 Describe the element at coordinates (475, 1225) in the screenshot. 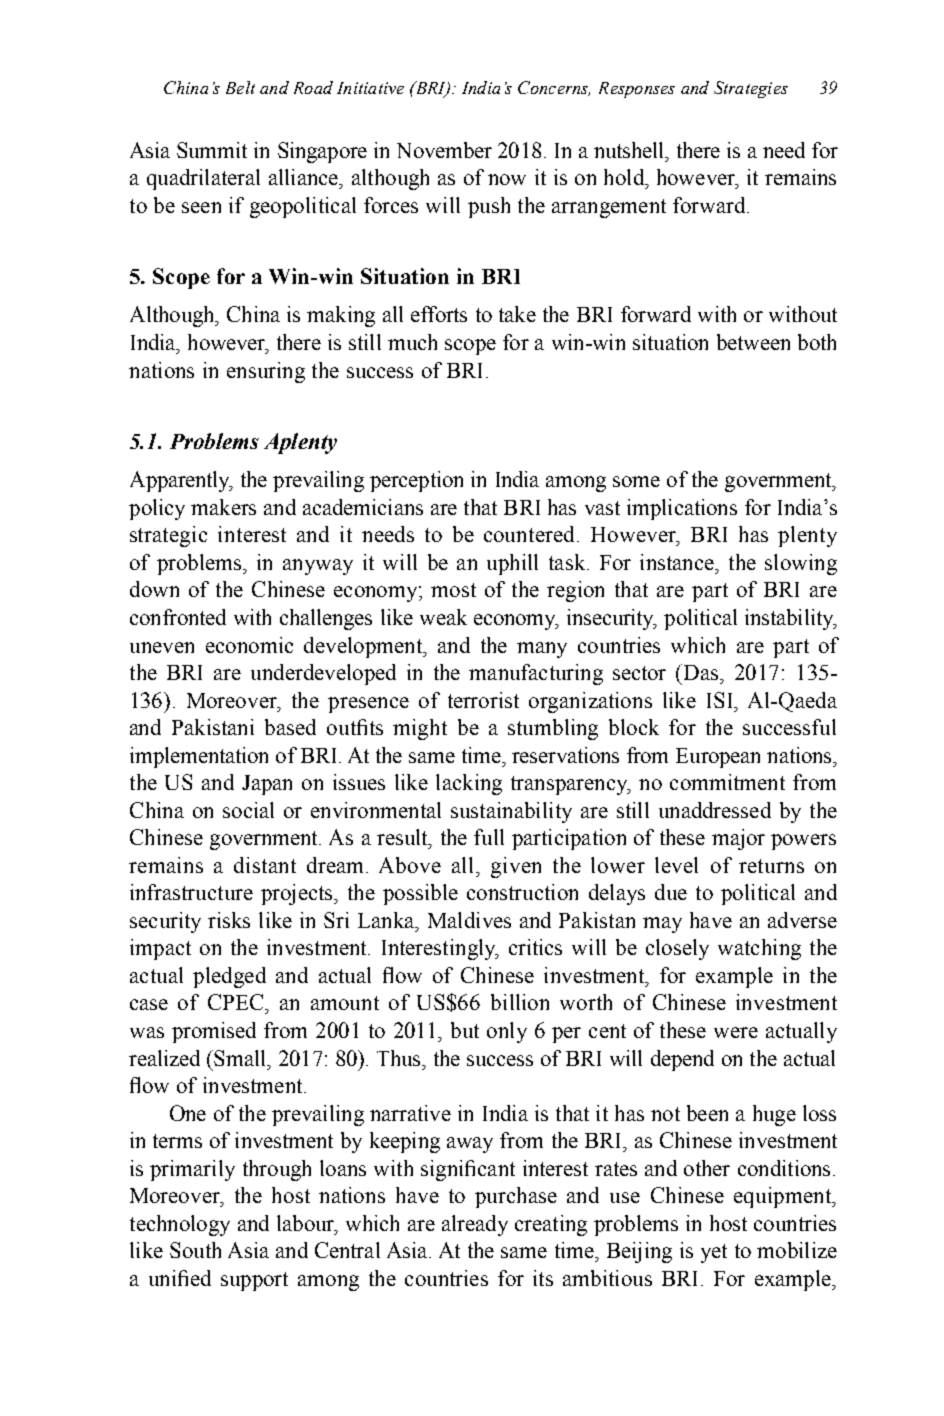

I see `already` at that location.
